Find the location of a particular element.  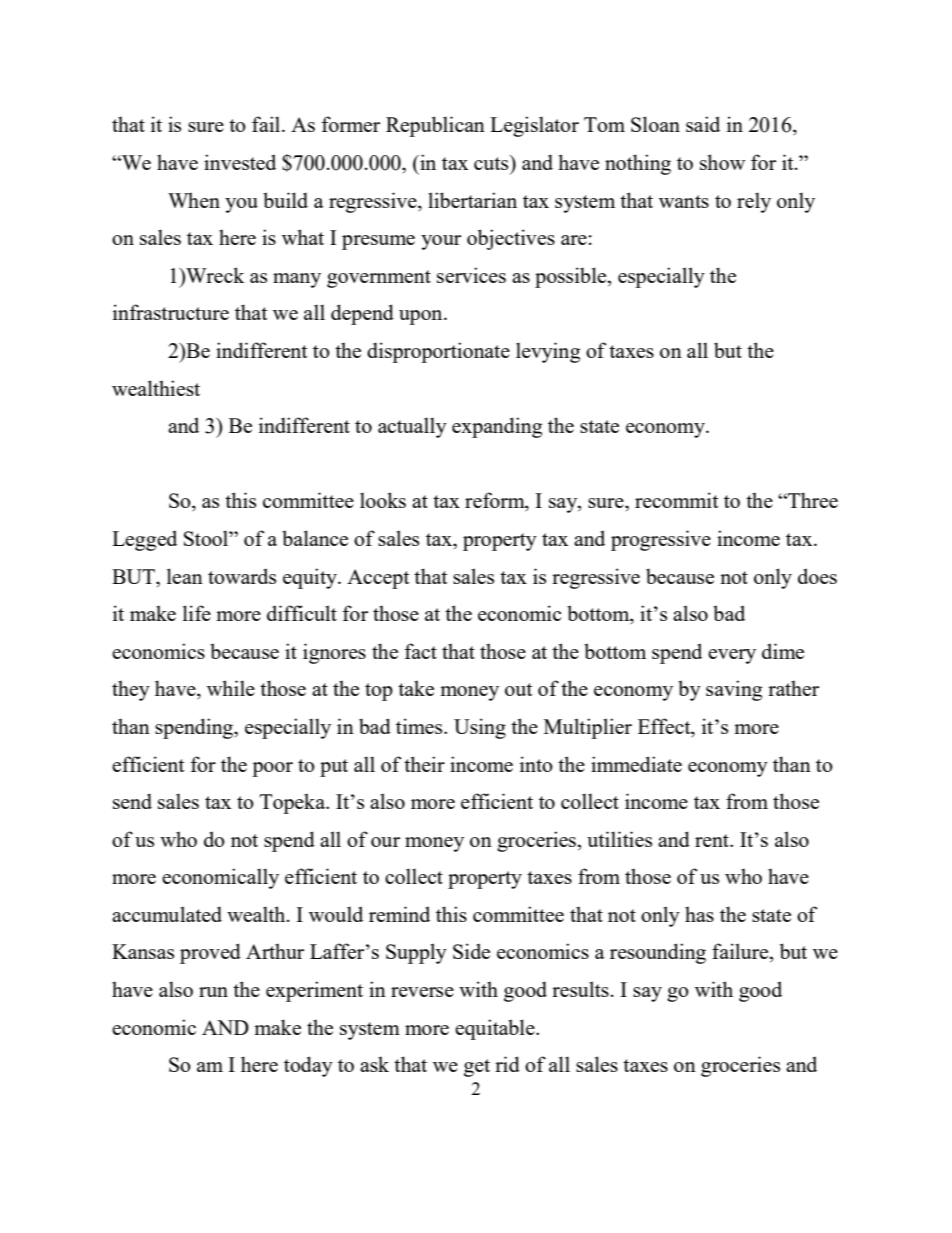

poor is located at coordinates (272, 769).
